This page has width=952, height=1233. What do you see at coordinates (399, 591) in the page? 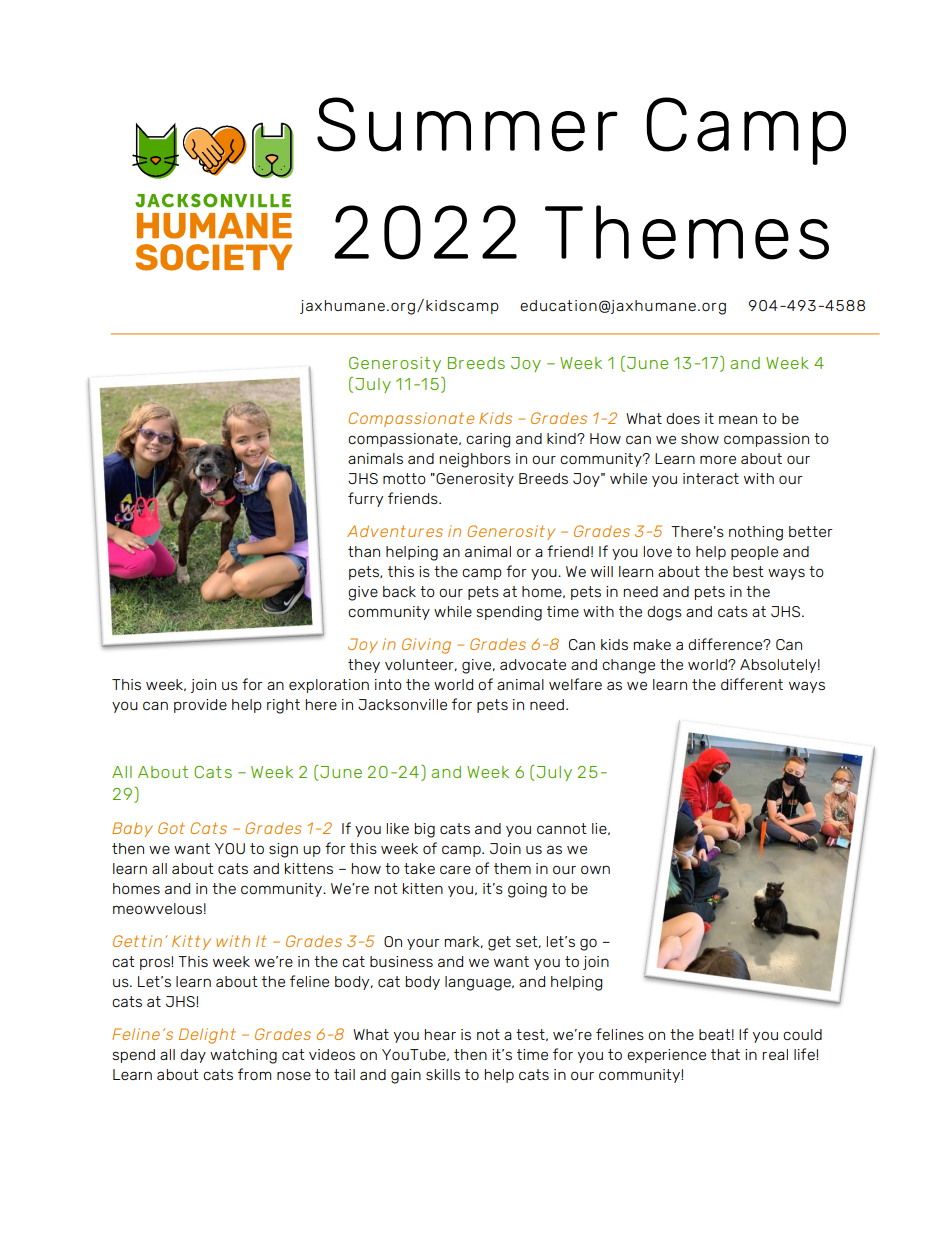
I see `back` at bounding box center [399, 591].
